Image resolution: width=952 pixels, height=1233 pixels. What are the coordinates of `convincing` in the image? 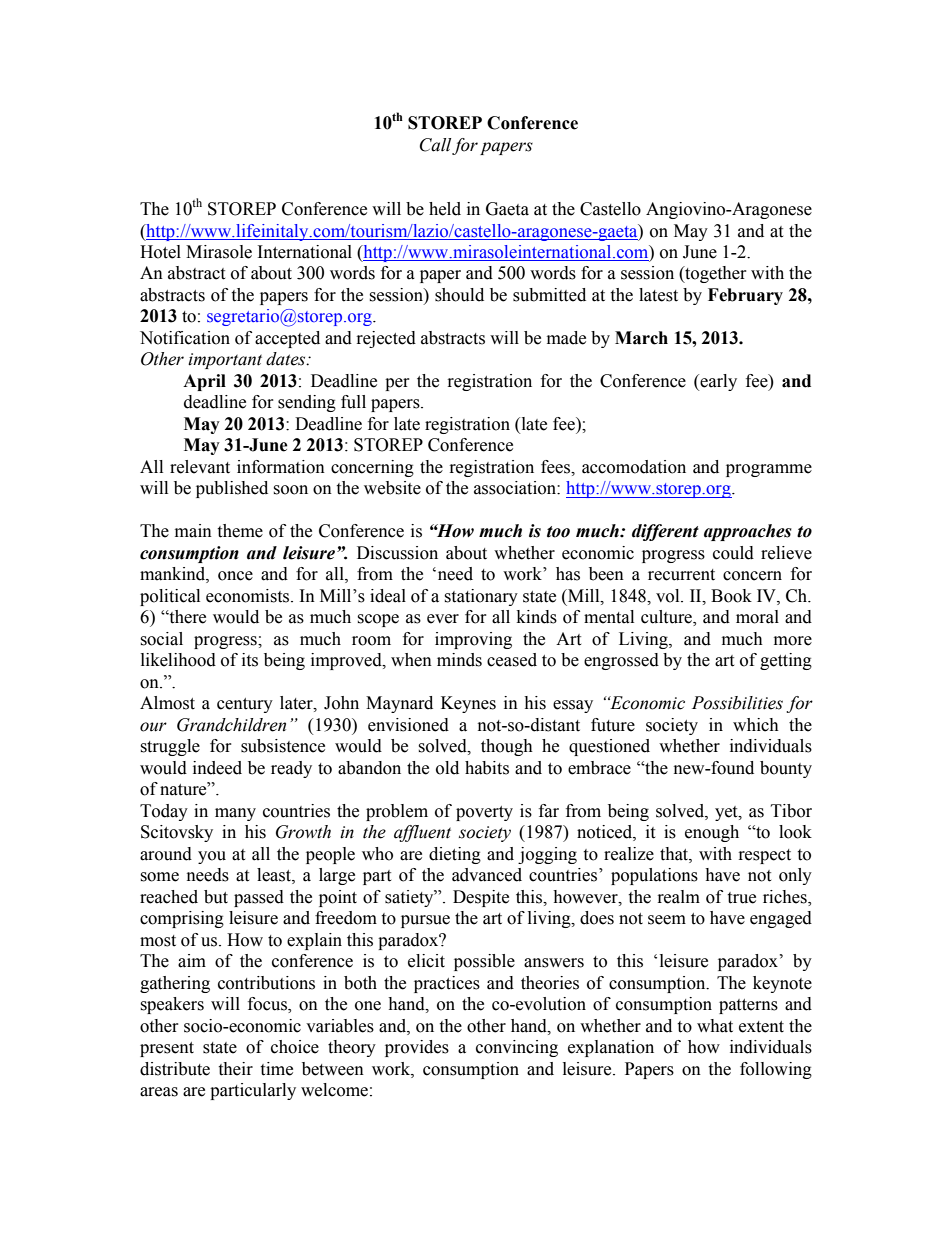 It's located at (517, 1048).
